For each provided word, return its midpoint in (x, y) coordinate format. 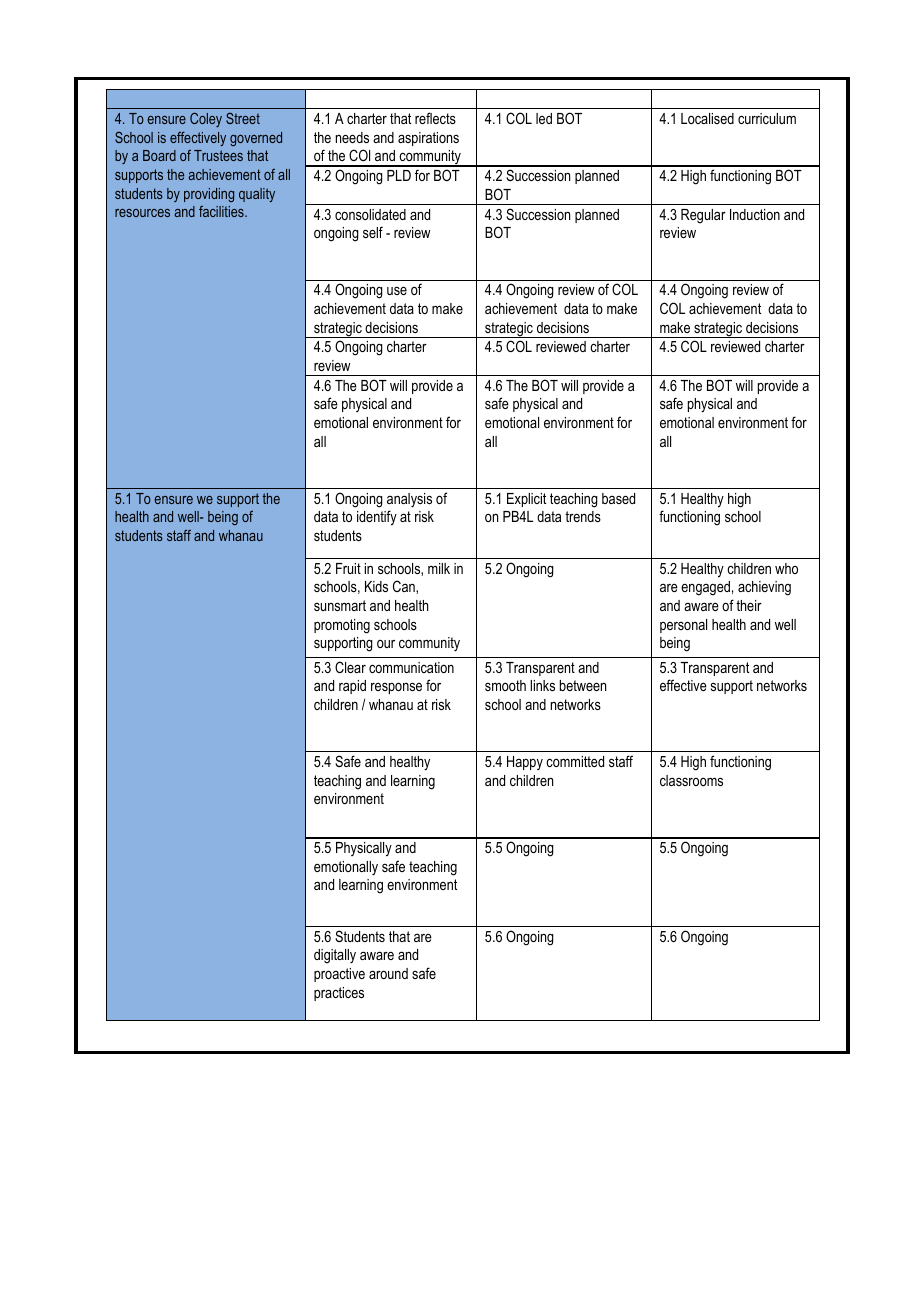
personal (683, 626)
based (618, 498)
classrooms (691, 780)
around (388, 973)
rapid (352, 687)
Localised (707, 118)
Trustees (218, 155)
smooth (505, 685)
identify (377, 518)
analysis (409, 500)
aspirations (428, 139)
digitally (335, 956)
